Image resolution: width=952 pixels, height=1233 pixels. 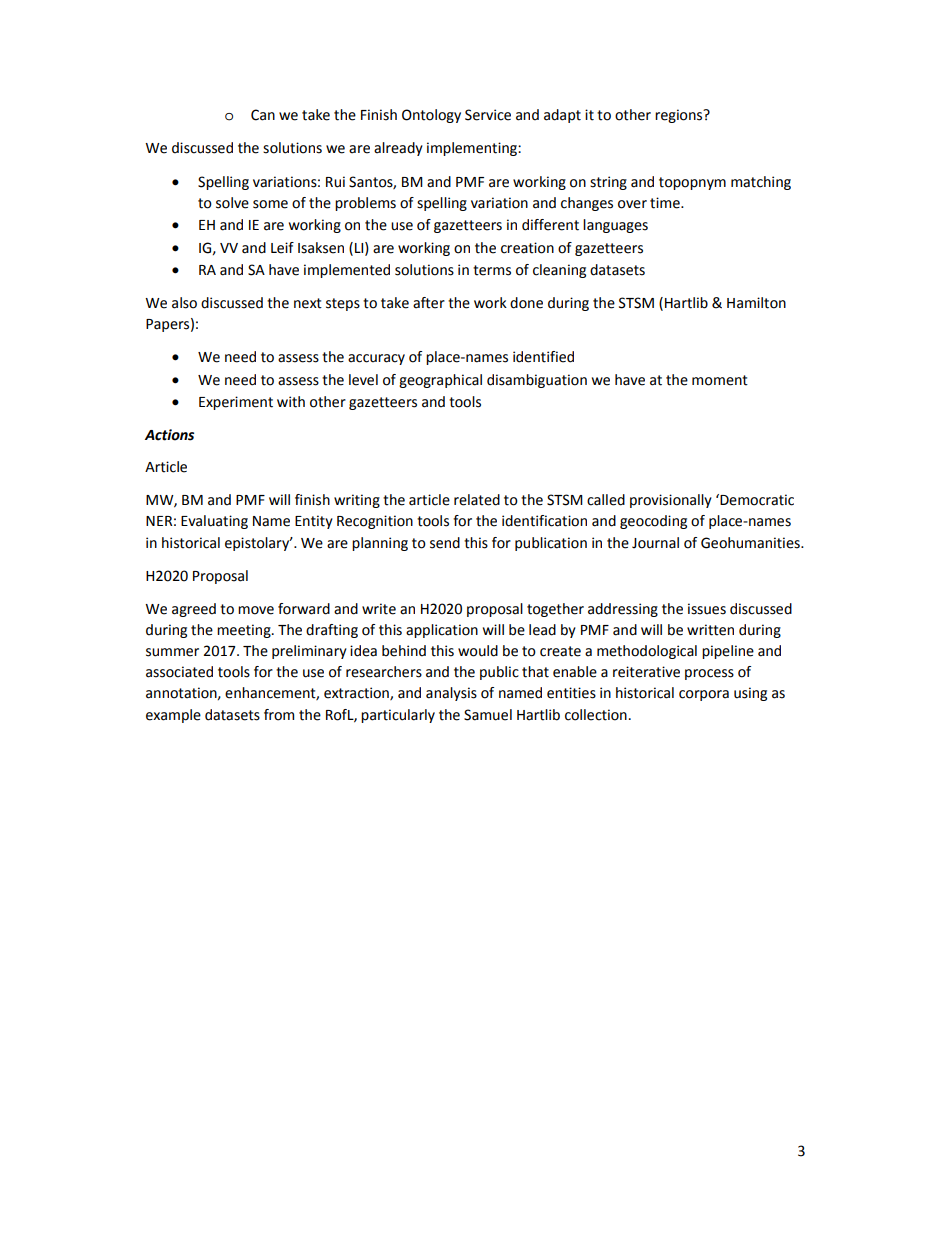 I want to click on related, so click(x=477, y=500).
